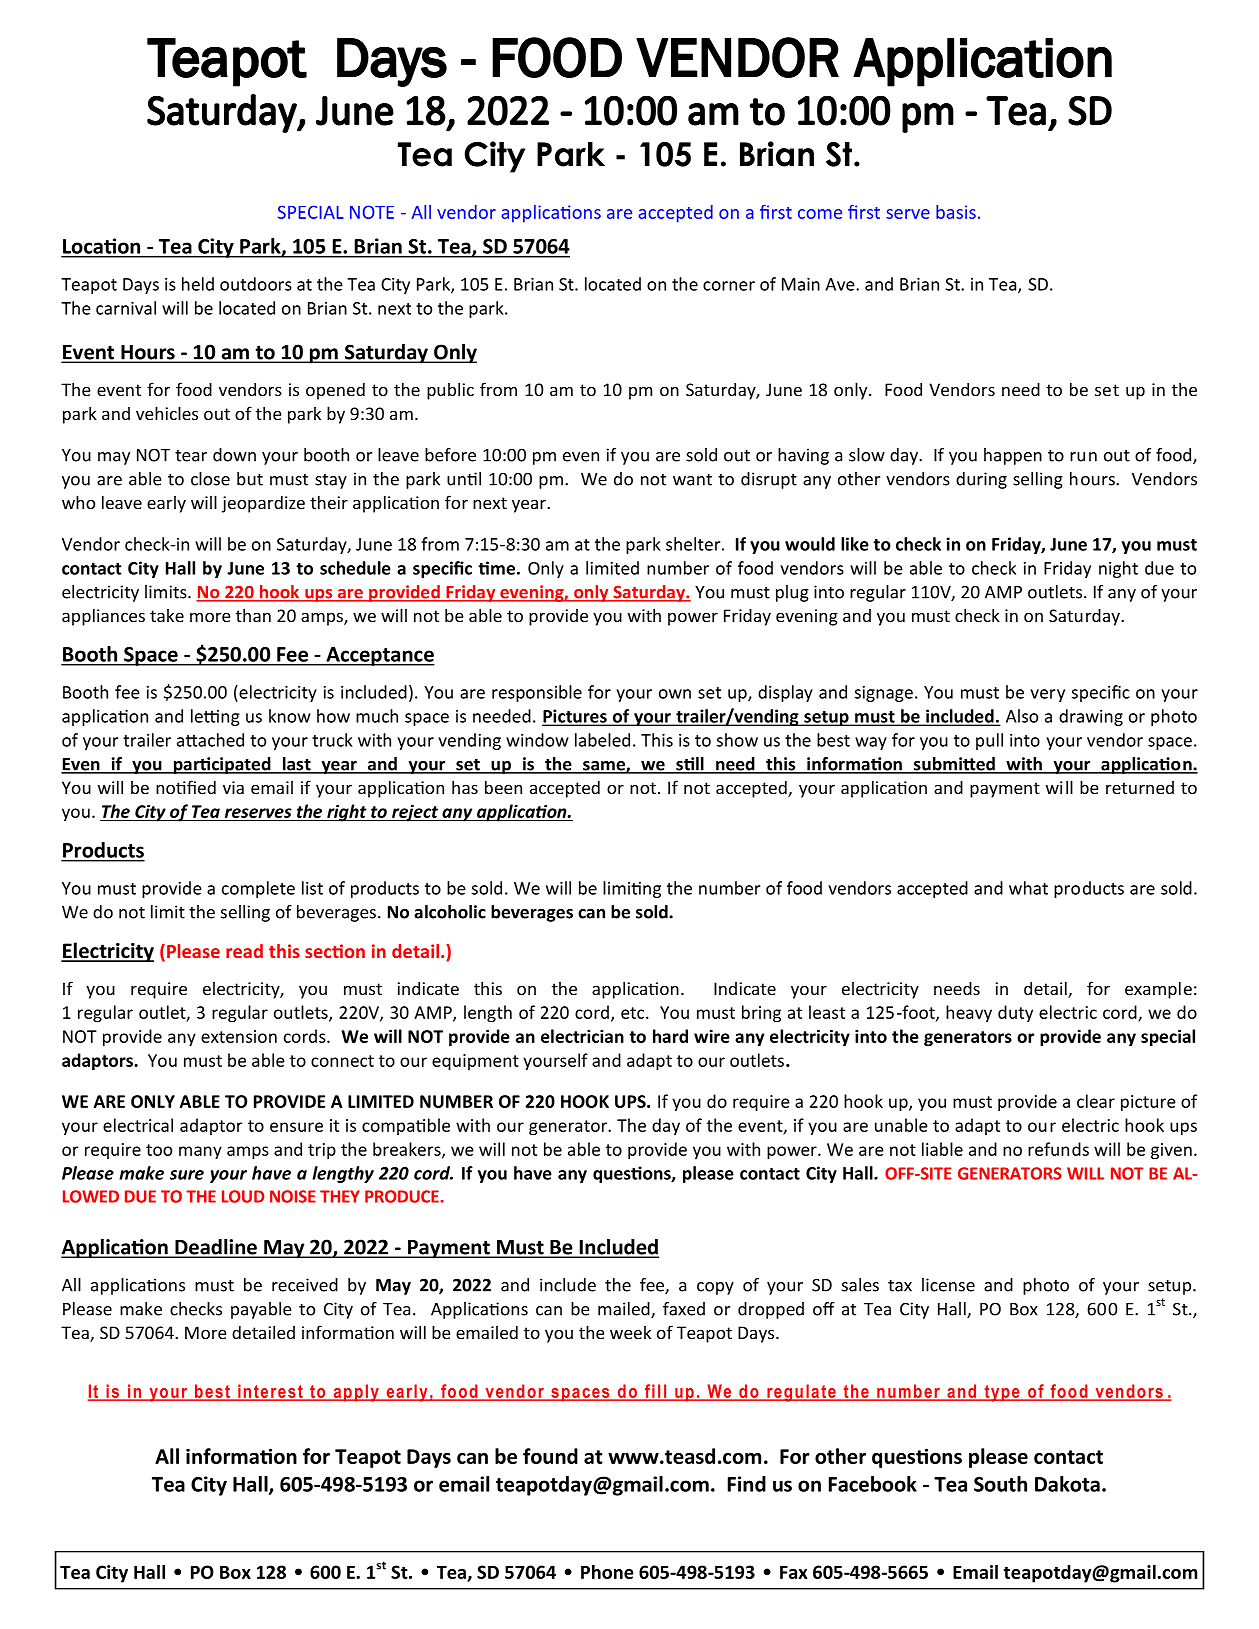 Image resolution: width=1259 pixels, height=1629 pixels. Describe the element at coordinates (215, 717) in the screenshot. I see `letting` at that location.
